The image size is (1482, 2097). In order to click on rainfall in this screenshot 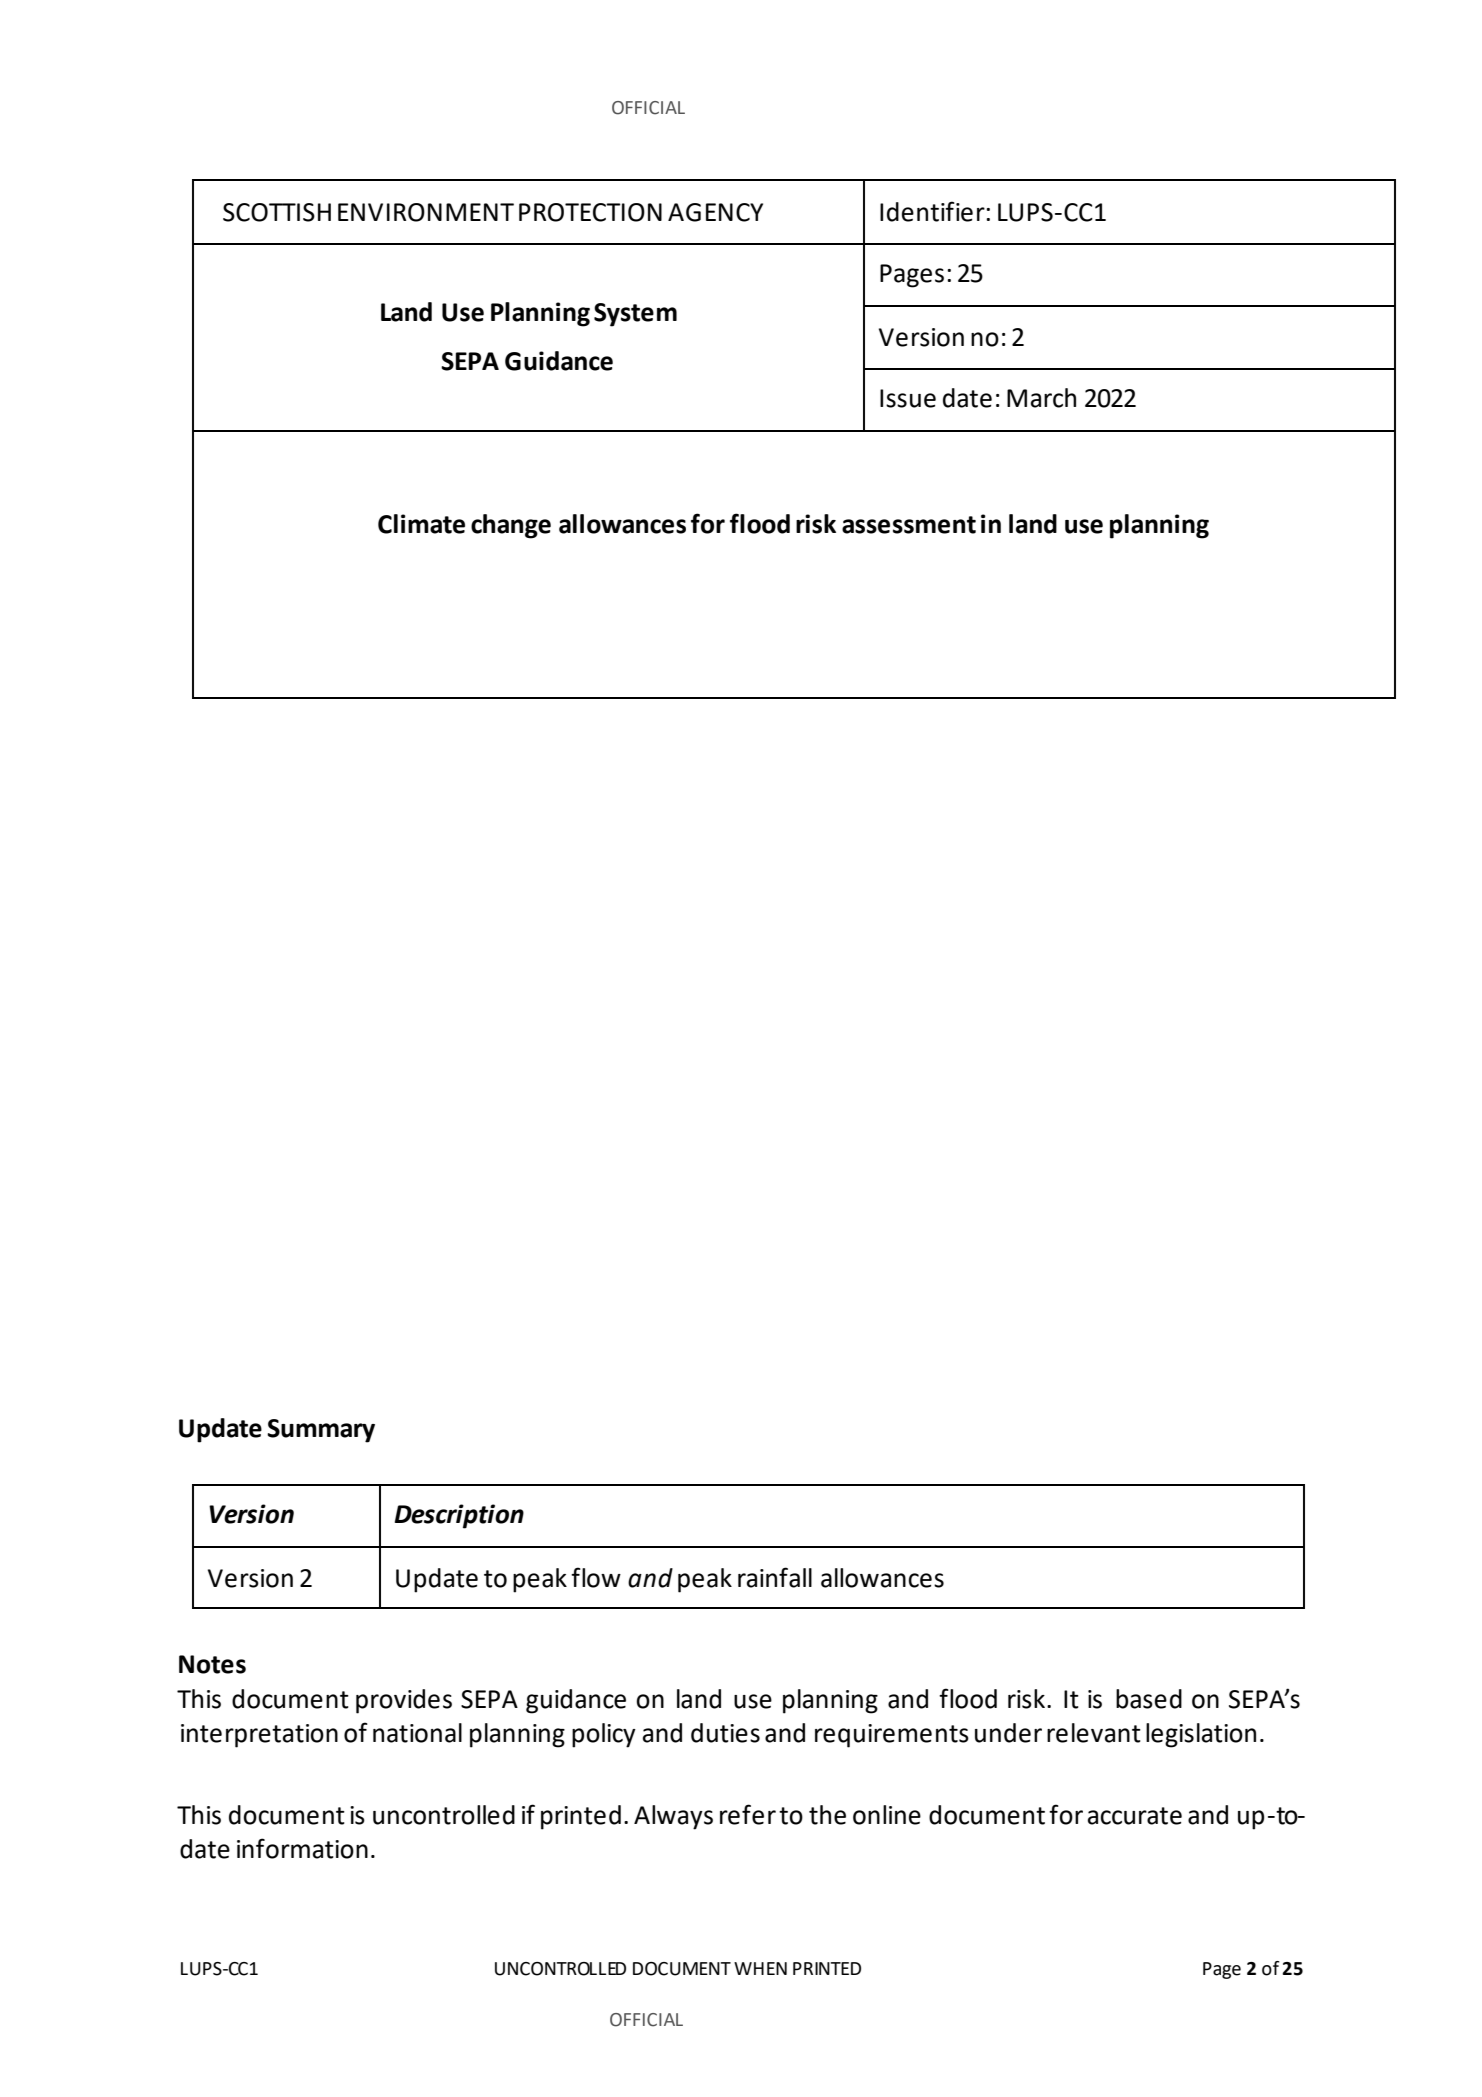, I will do `click(775, 1577)`.
